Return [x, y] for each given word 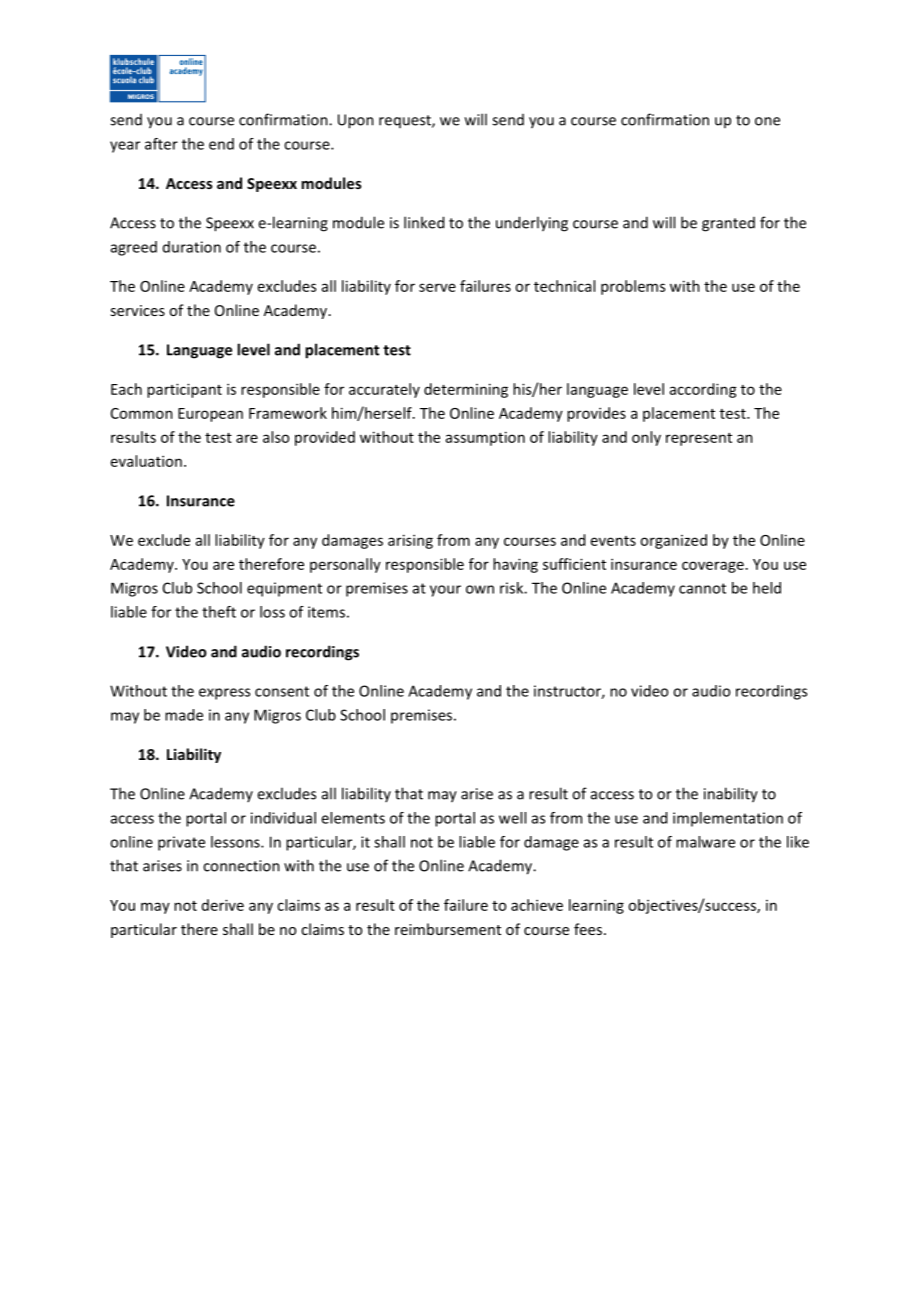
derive [223, 905]
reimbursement [448, 929]
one [767, 121]
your [445, 591]
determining [466, 390]
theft [219, 612]
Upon [356, 121]
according [703, 390]
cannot [702, 588]
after [161, 144]
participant [184, 390]
